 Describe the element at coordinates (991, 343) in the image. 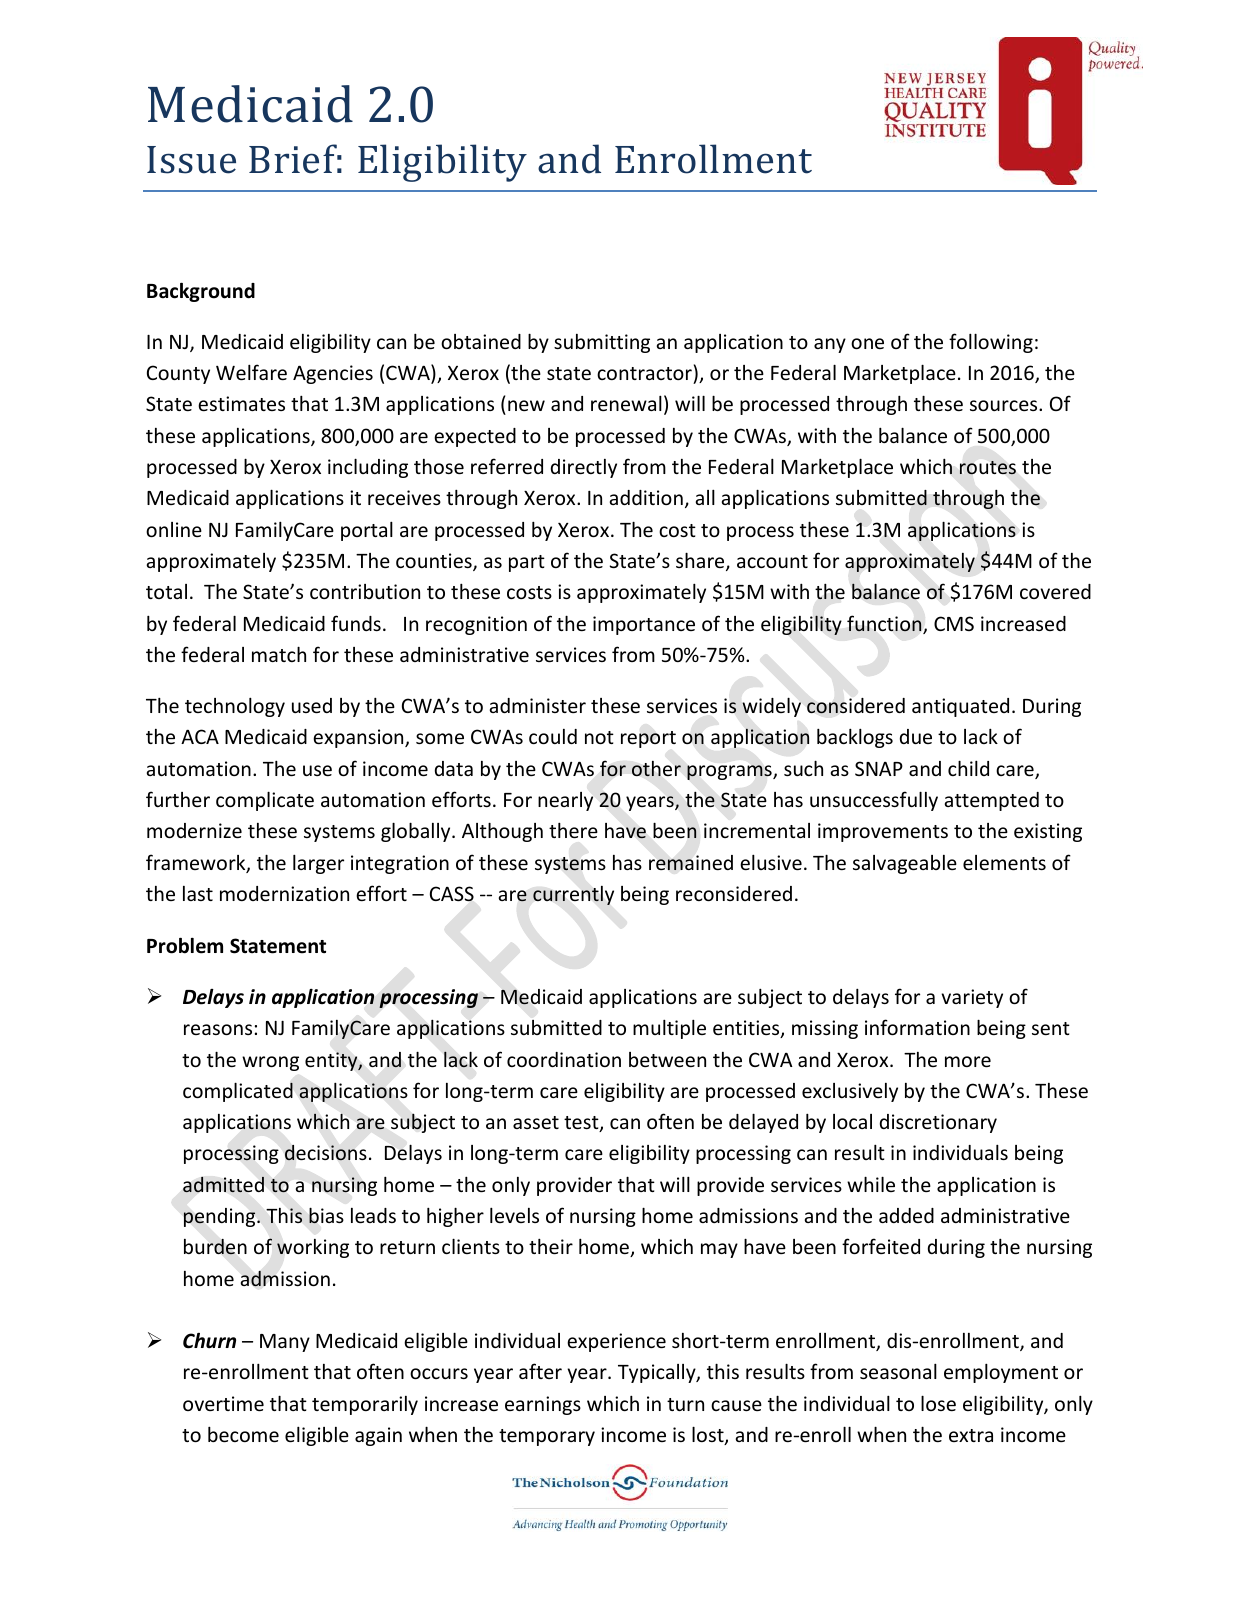

I see `following` at that location.
